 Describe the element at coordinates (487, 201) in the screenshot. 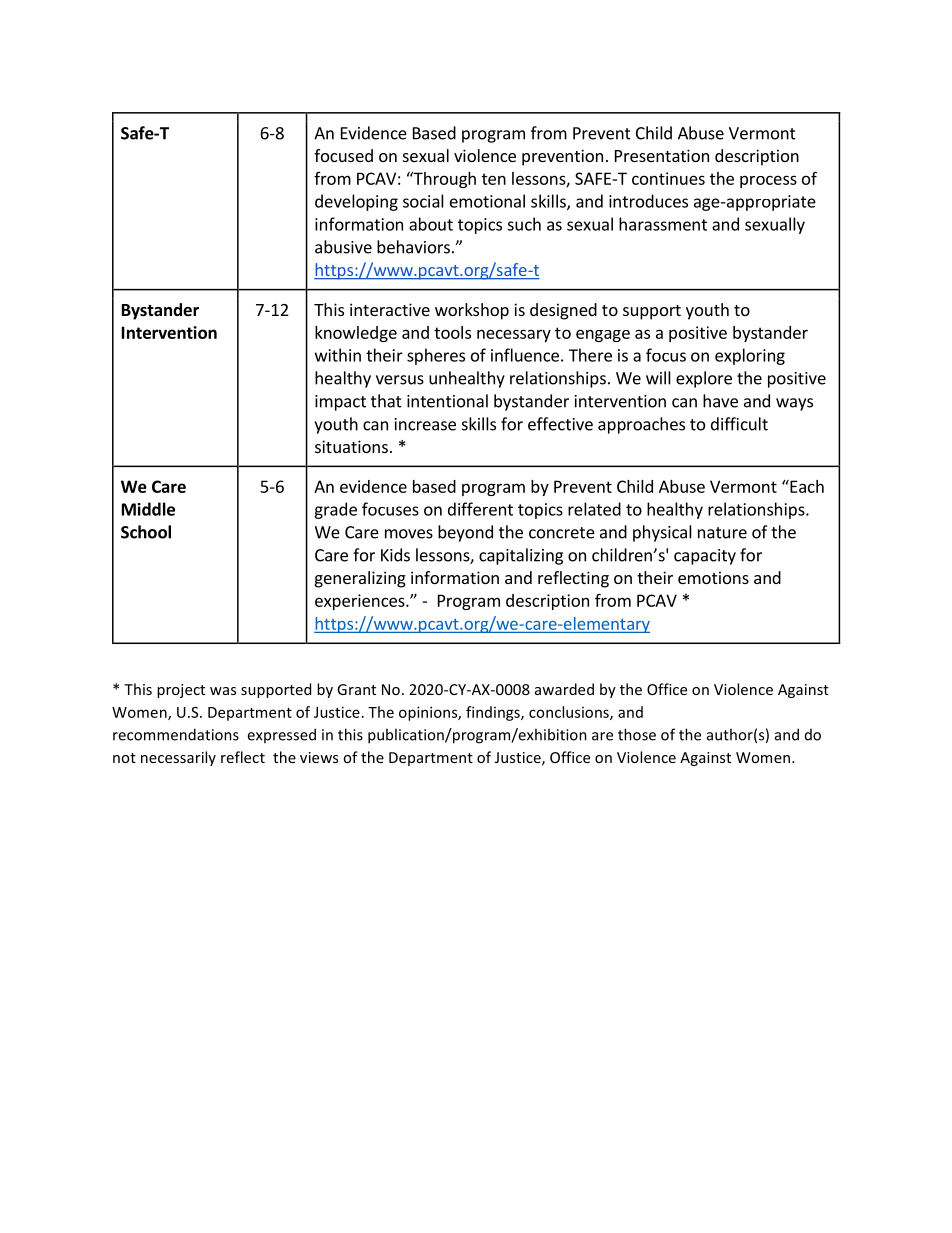

I see `emotional` at that location.
